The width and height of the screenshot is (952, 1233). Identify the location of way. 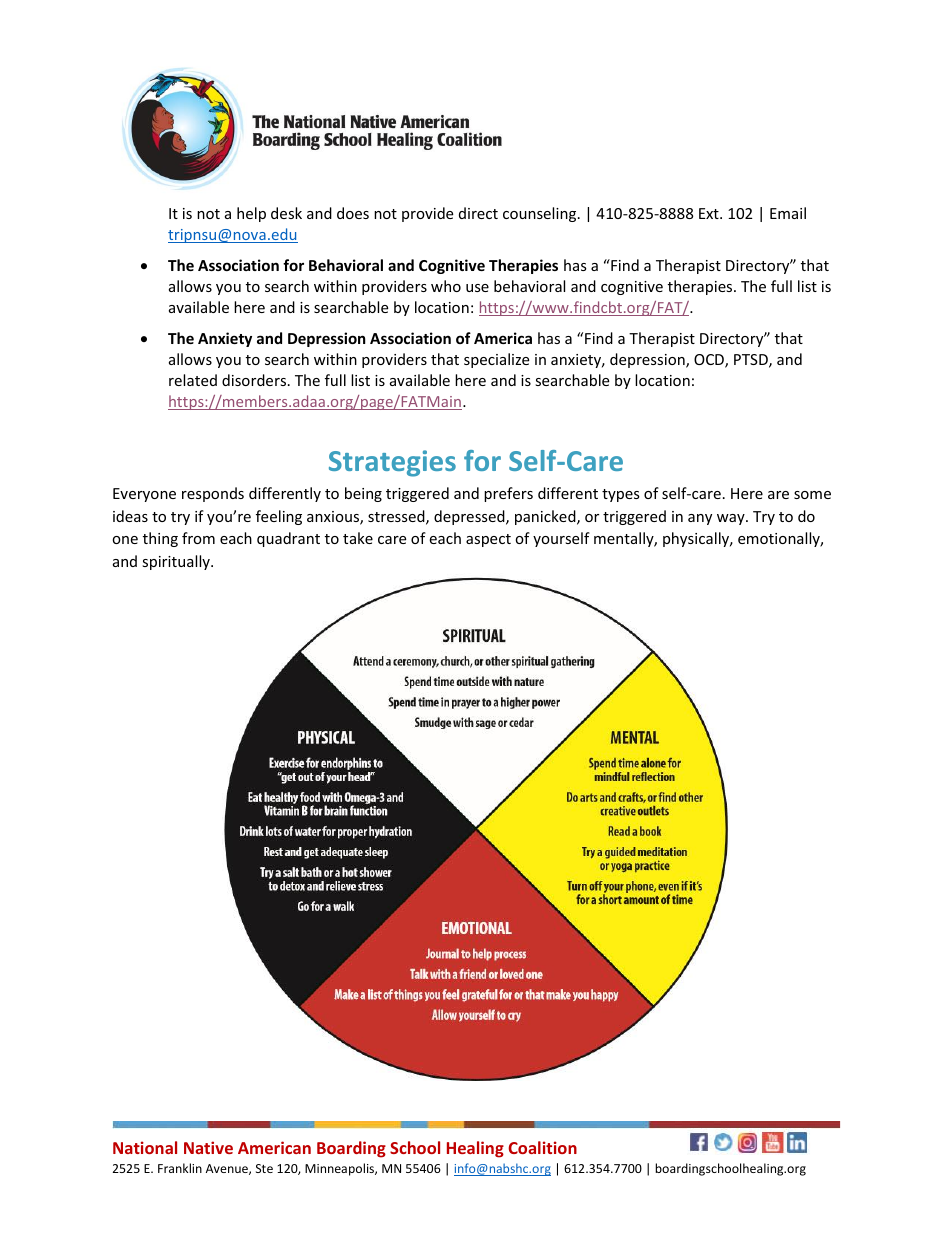
(732, 519).
